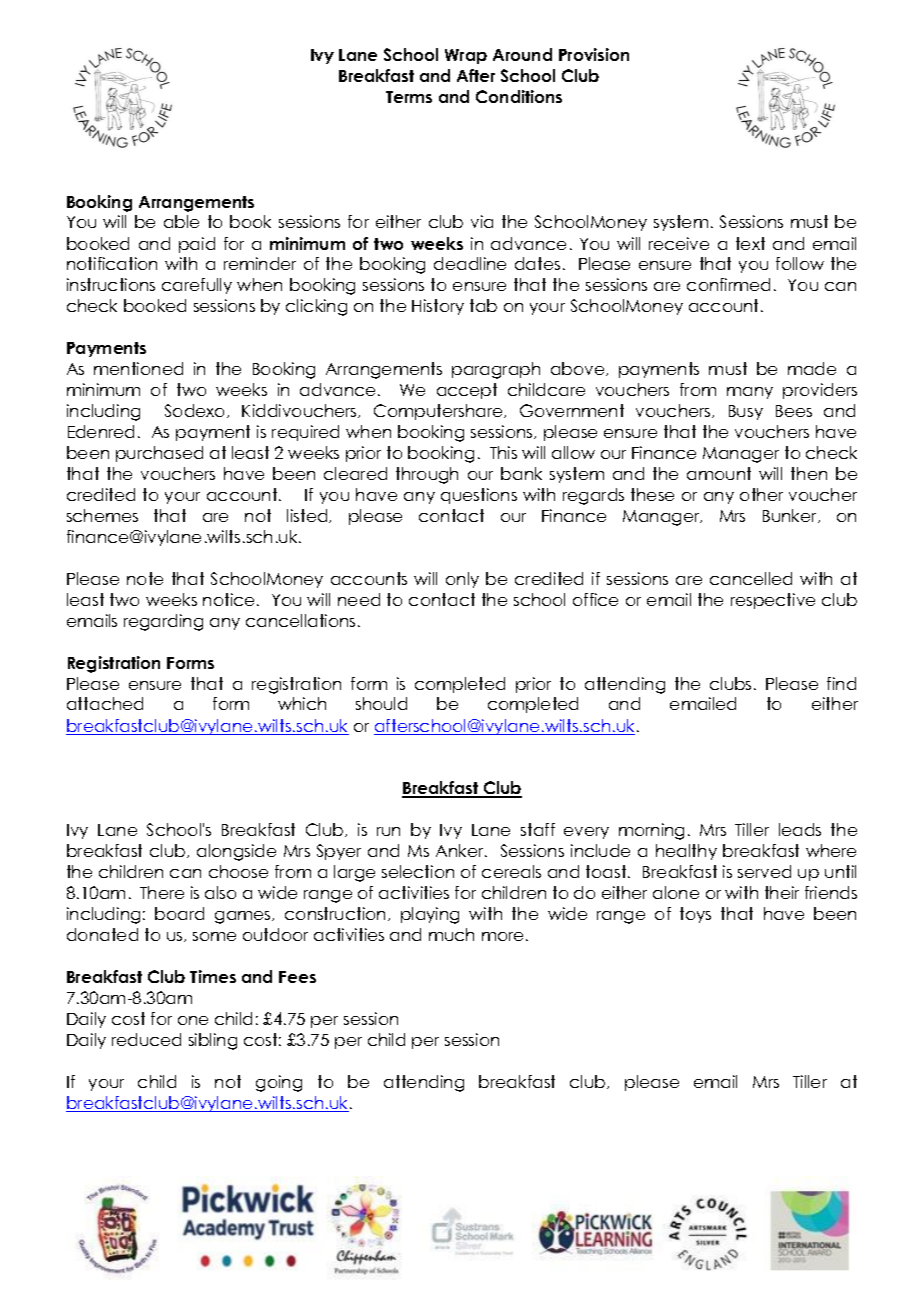  I want to click on Busy, so click(746, 412).
